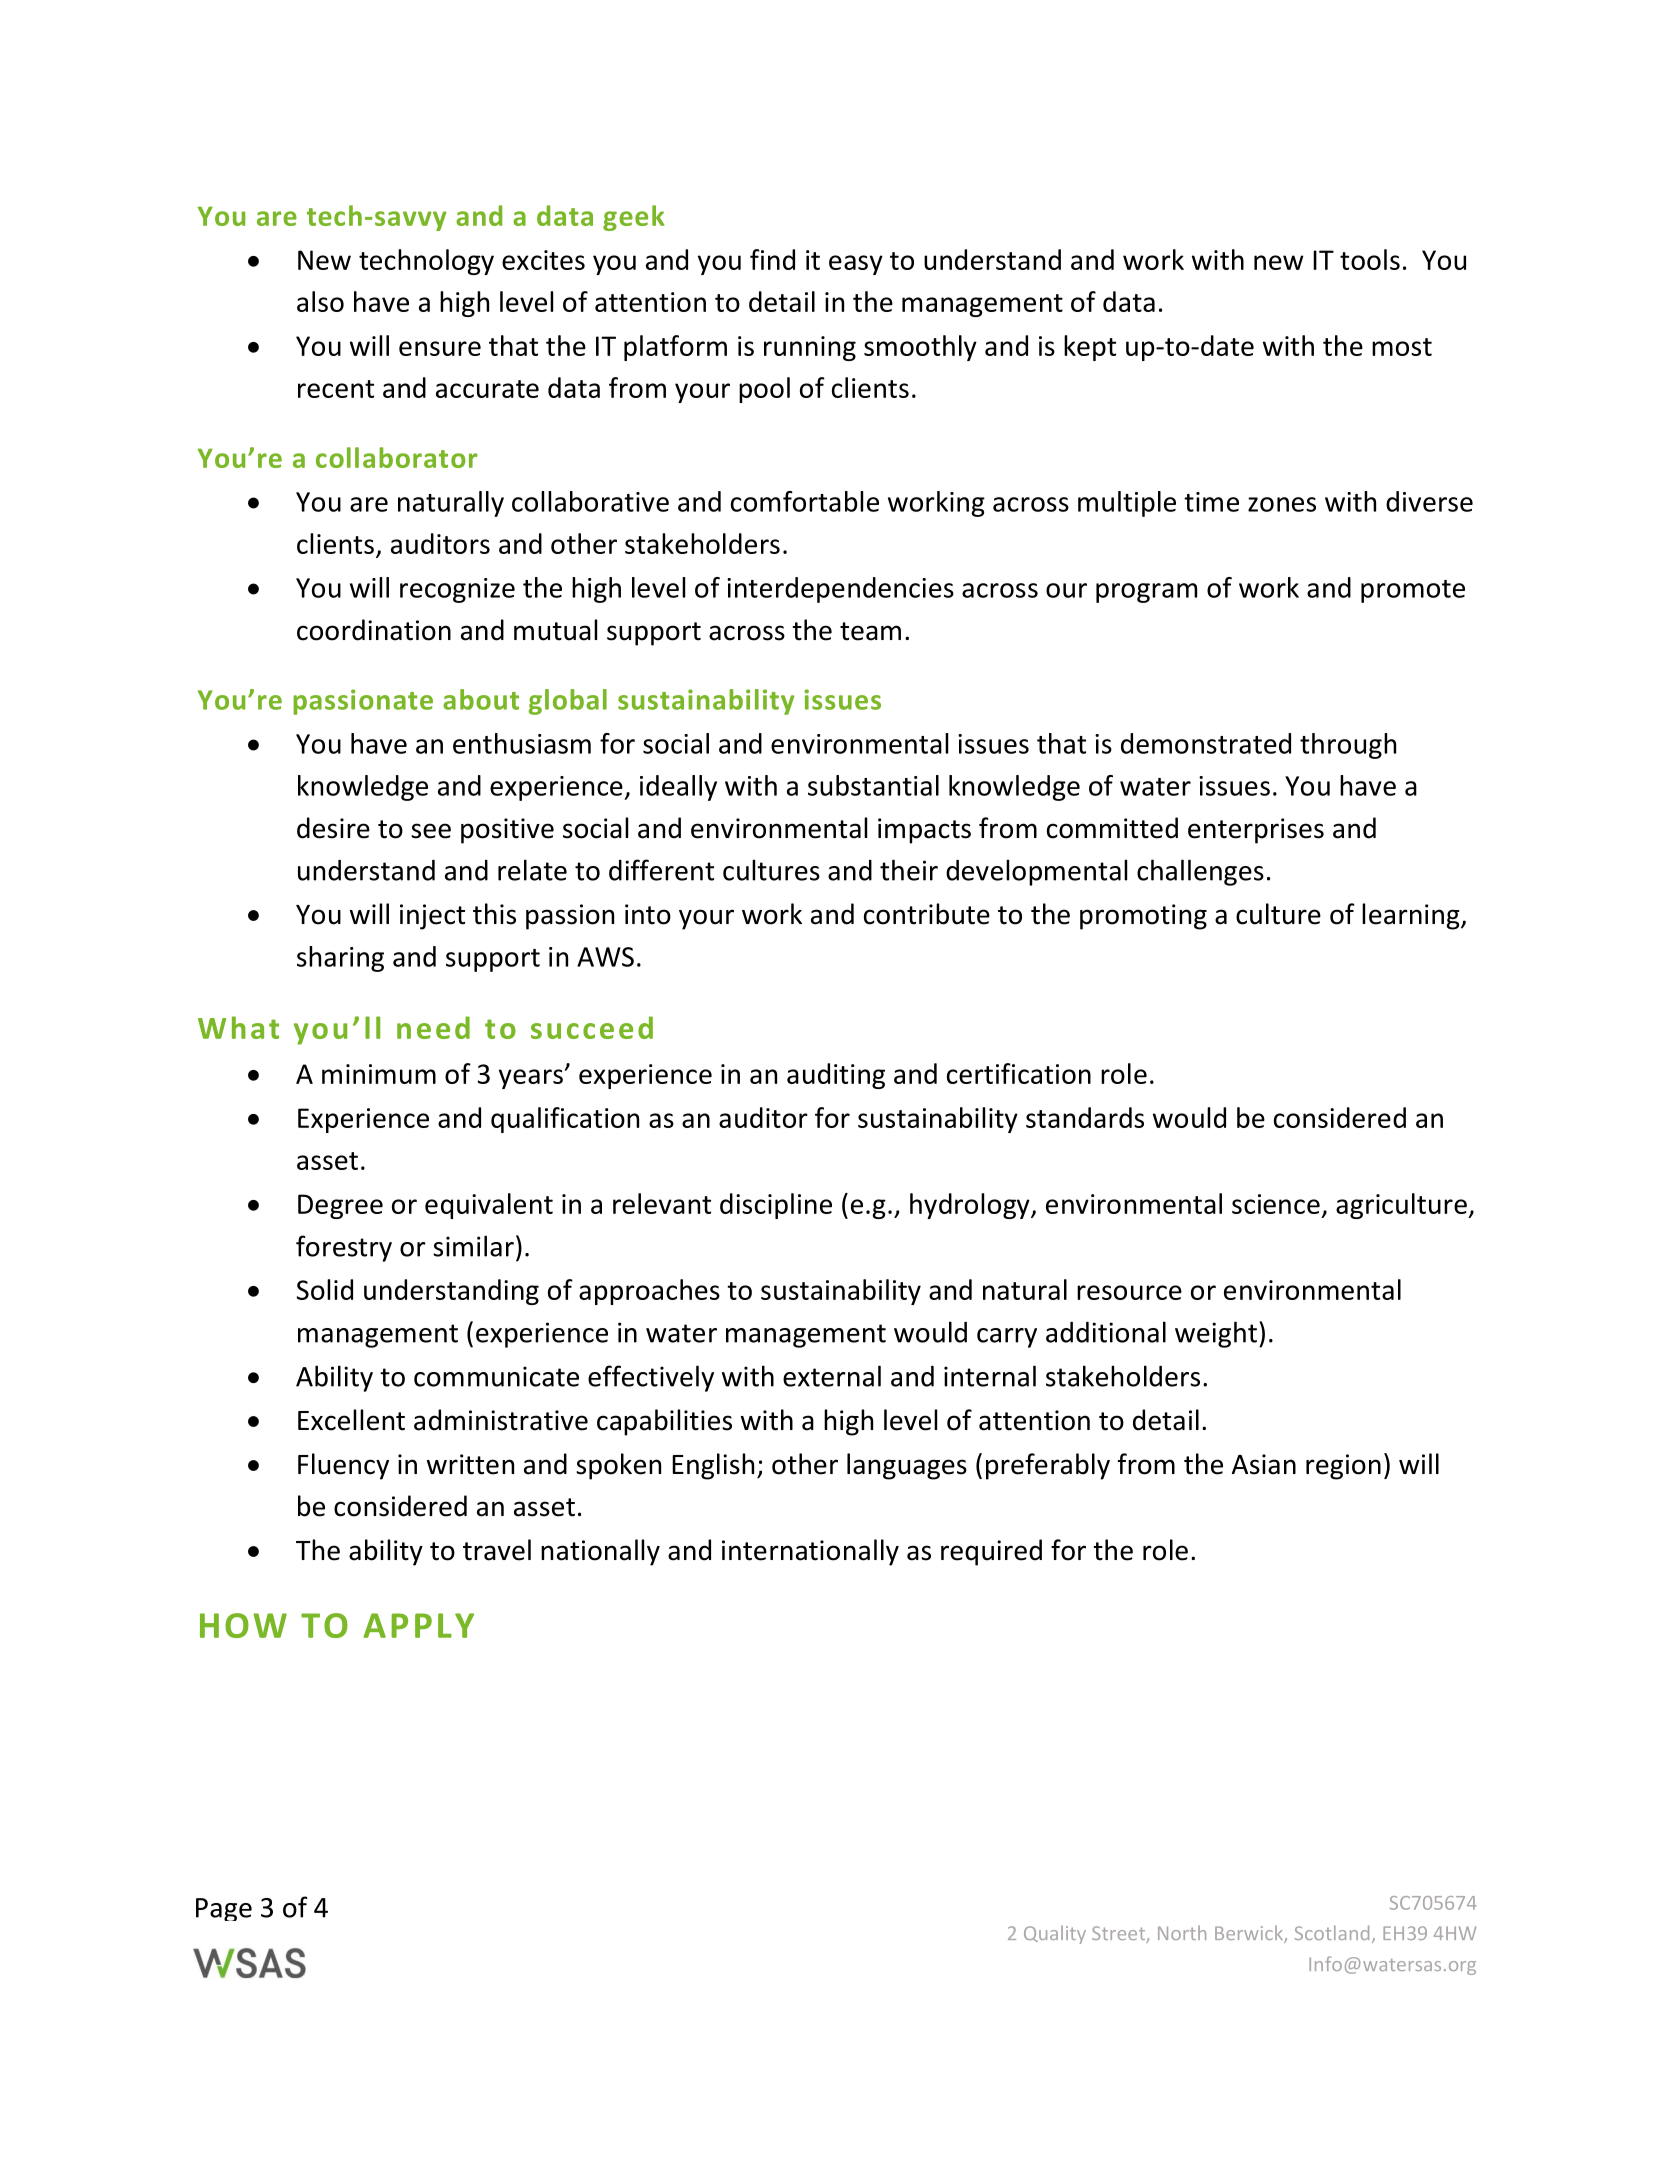 The width and height of the page is (1676, 2168). I want to click on also, so click(320, 301).
